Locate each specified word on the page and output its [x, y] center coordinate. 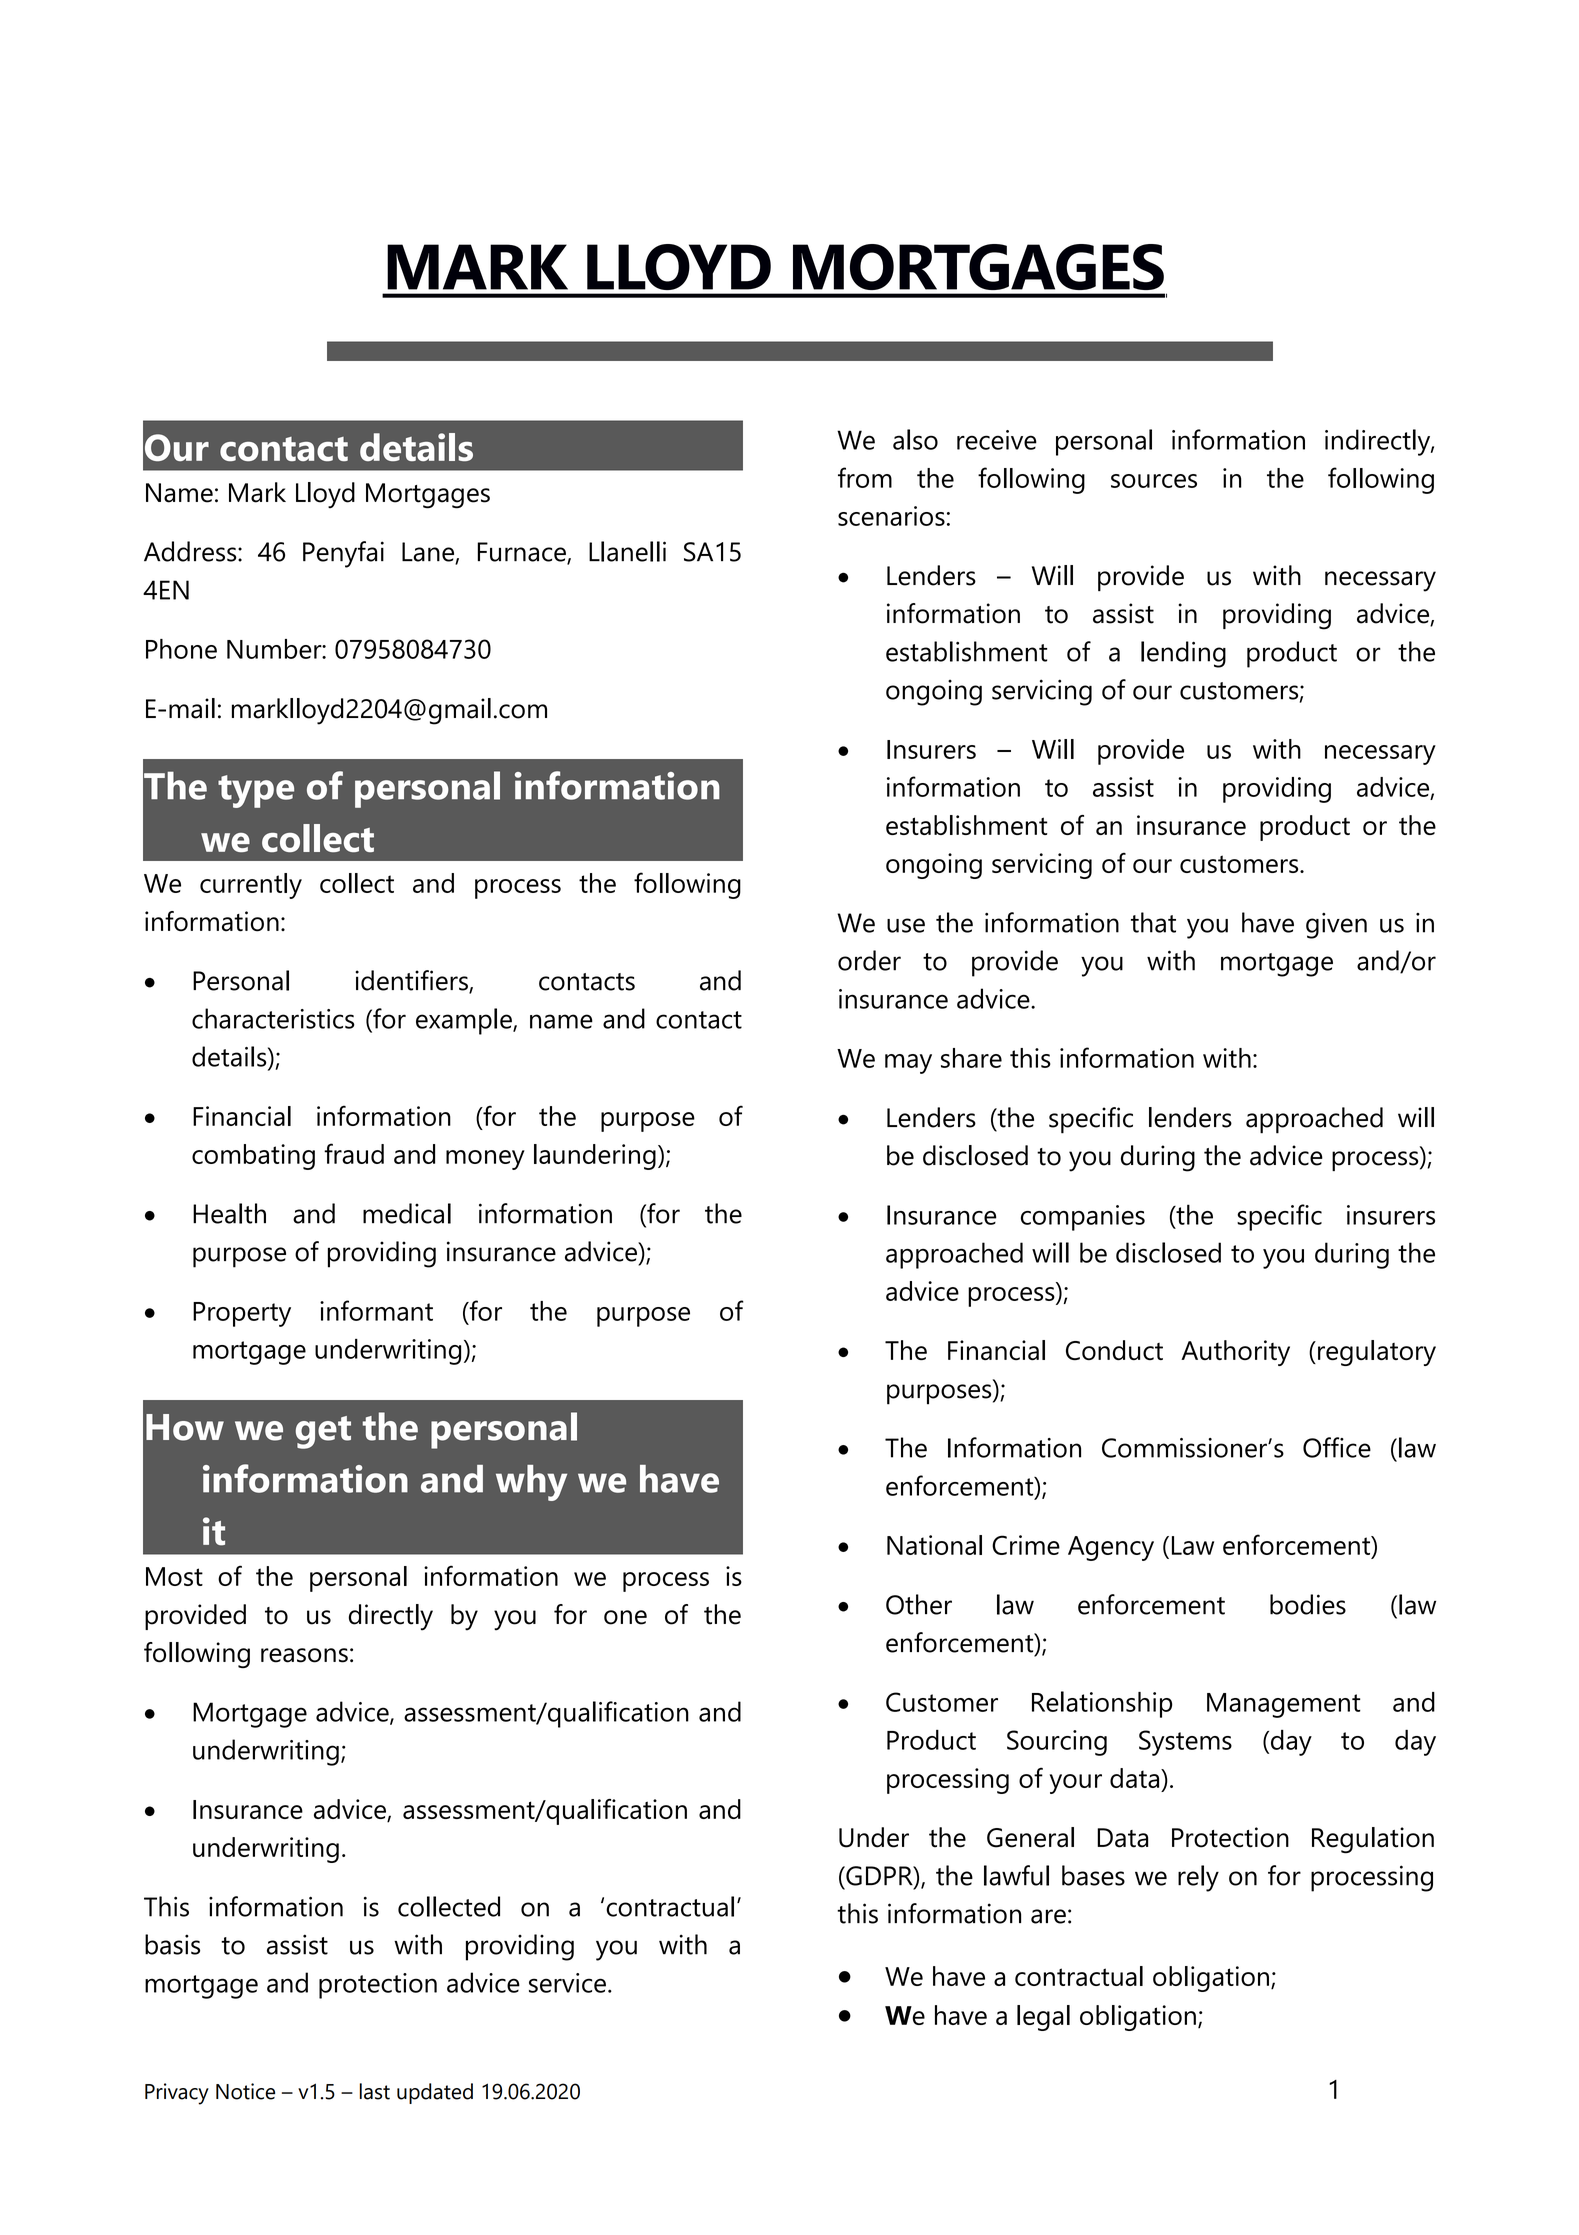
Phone [181, 649]
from [865, 477]
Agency [1111, 1548]
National [934, 1545]
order [869, 960]
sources [1154, 481]
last [375, 2091]
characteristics [273, 1018]
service [567, 1983]
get [323, 1432]
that [1153, 922]
